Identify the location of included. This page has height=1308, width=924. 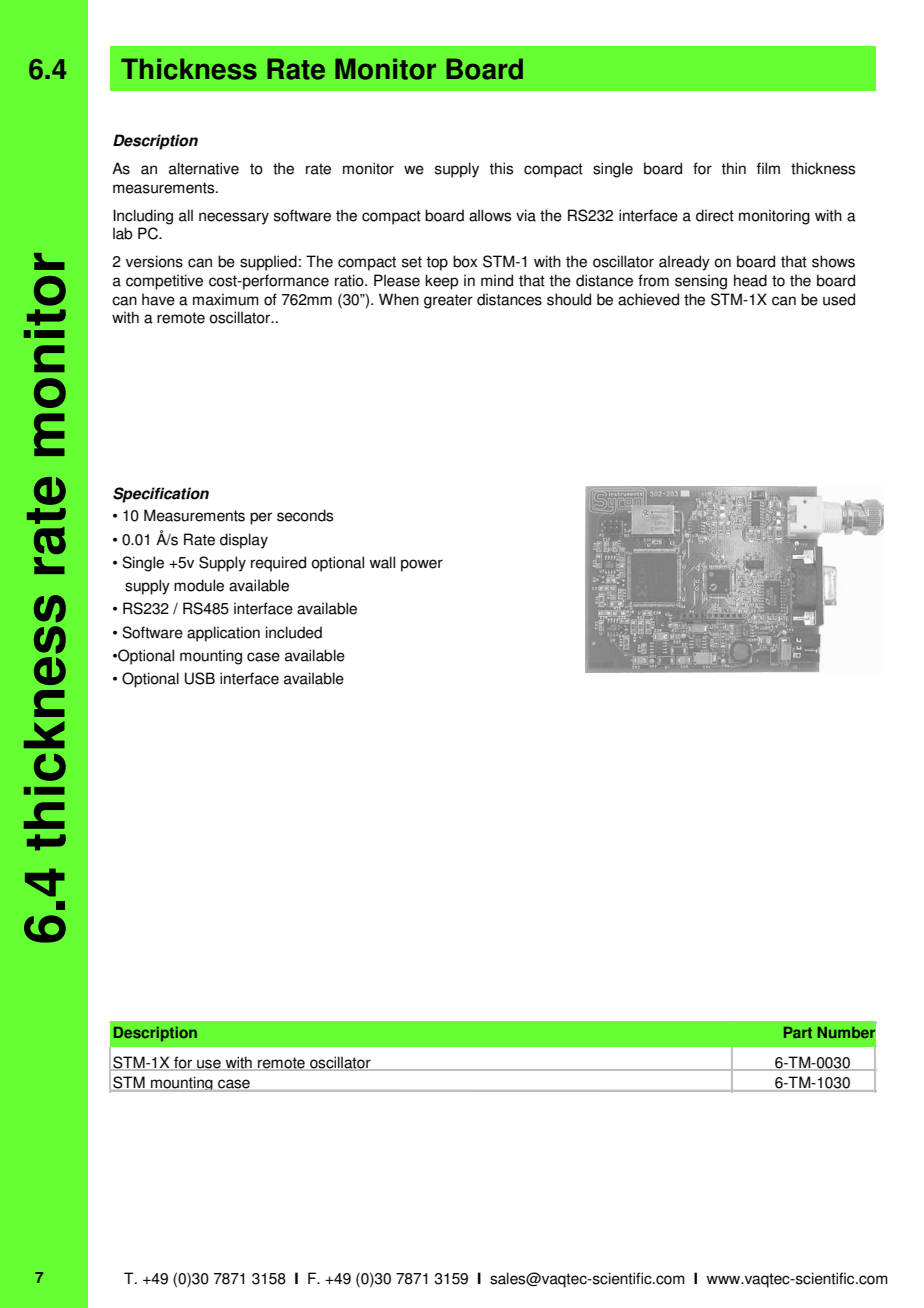
(294, 632).
